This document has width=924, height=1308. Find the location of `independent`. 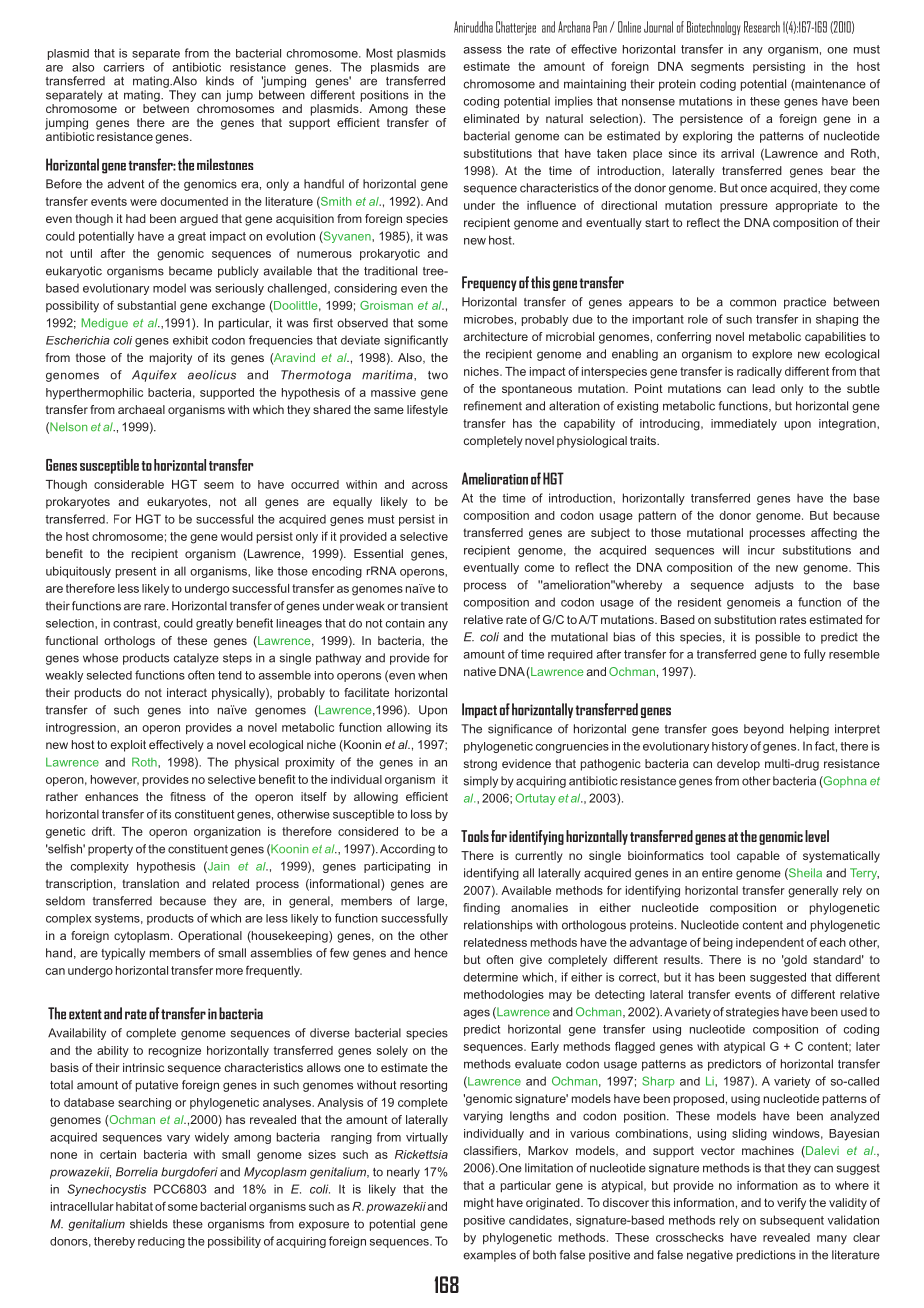

independent is located at coordinates (770, 943).
